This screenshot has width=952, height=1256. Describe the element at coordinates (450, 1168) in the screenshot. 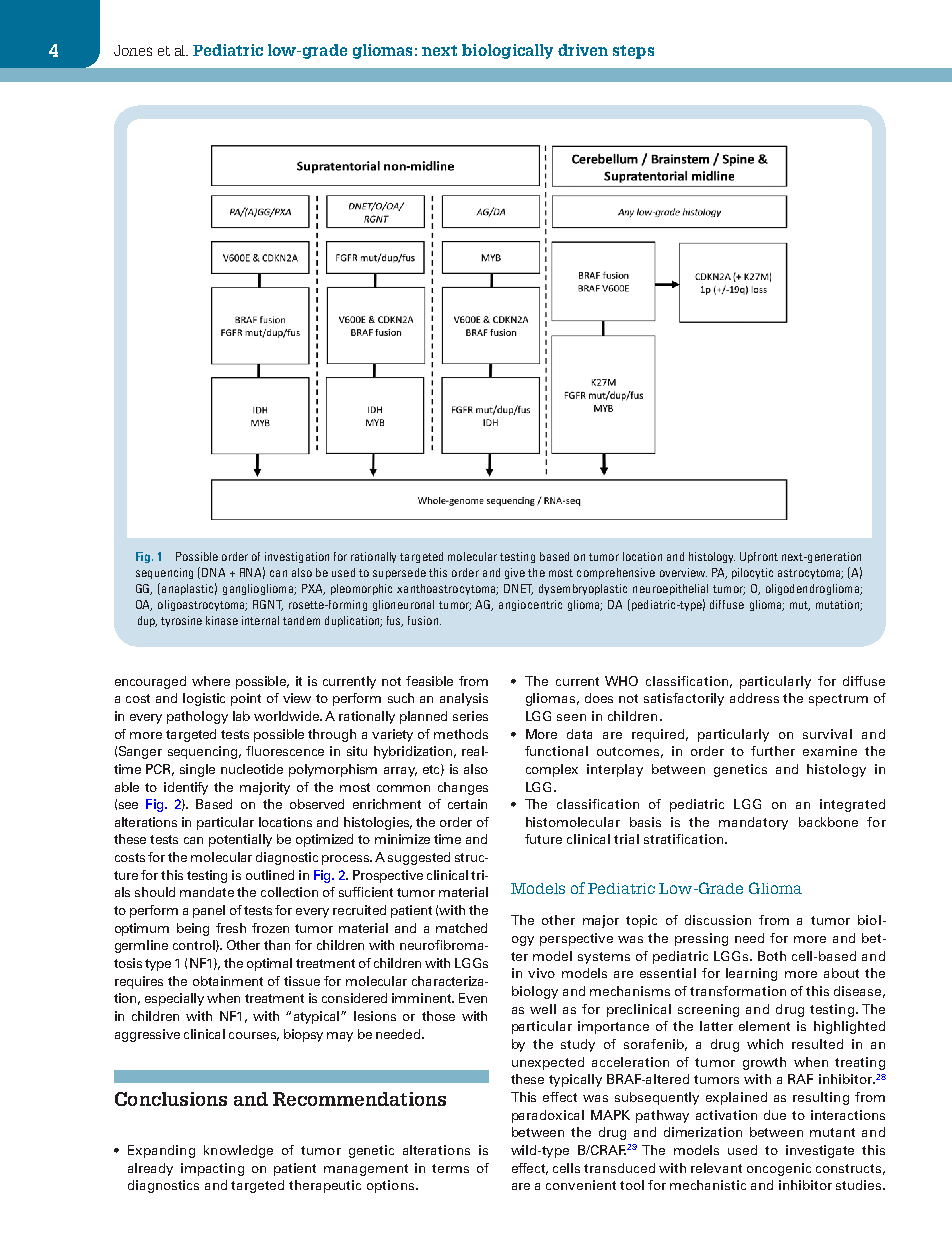

I see `terms` at that location.
